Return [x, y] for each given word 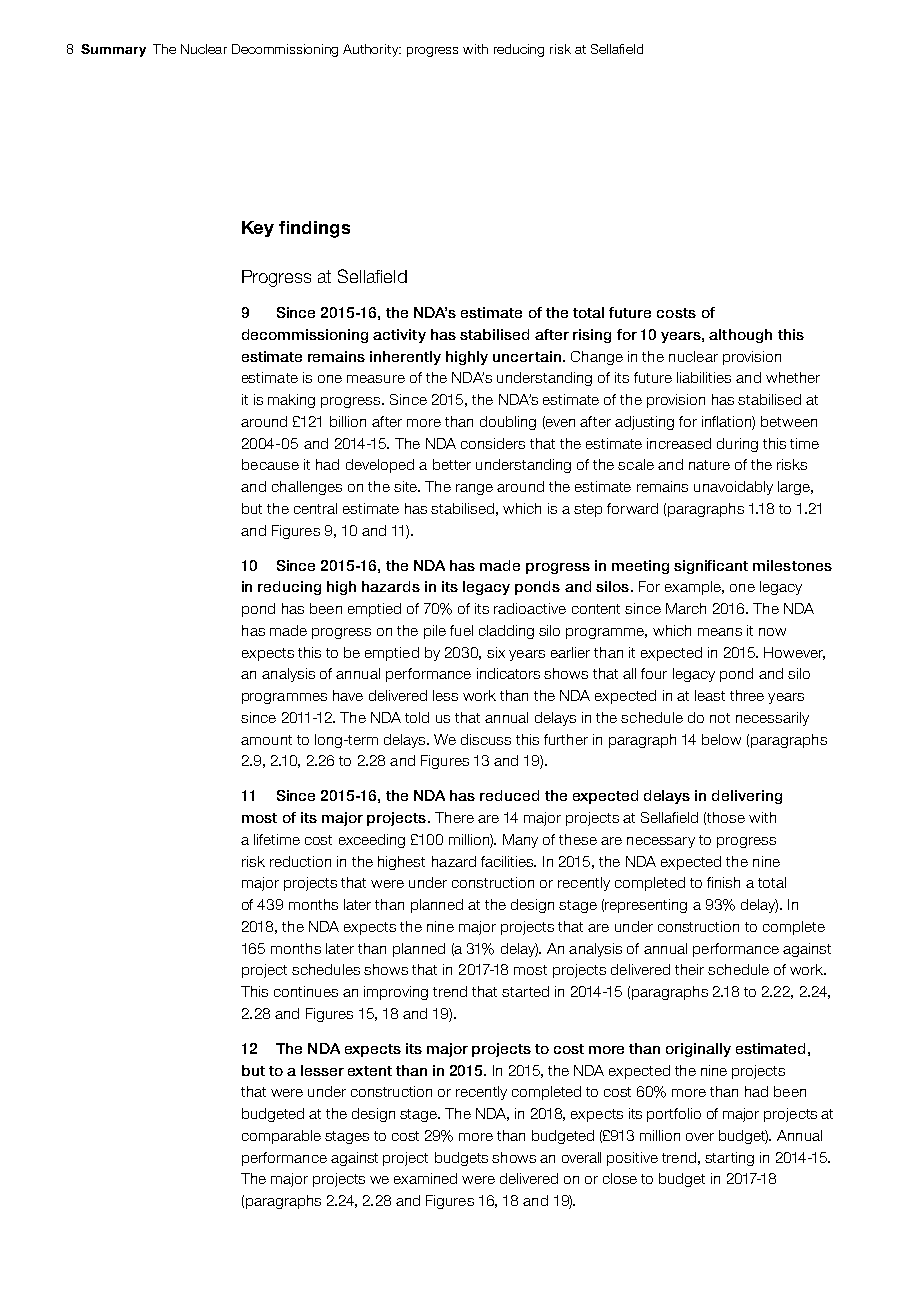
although [740, 336]
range [474, 489]
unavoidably [733, 488]
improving [396, 993]
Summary [113, 50]
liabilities [704, 377]
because [270, 464]
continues [306, 991]
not [720, 718]
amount [266, 740]
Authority [372, 50]
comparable [281, 1137]
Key [258, 229]
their [689, 969]
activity [399, 336]
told [417, 717]
